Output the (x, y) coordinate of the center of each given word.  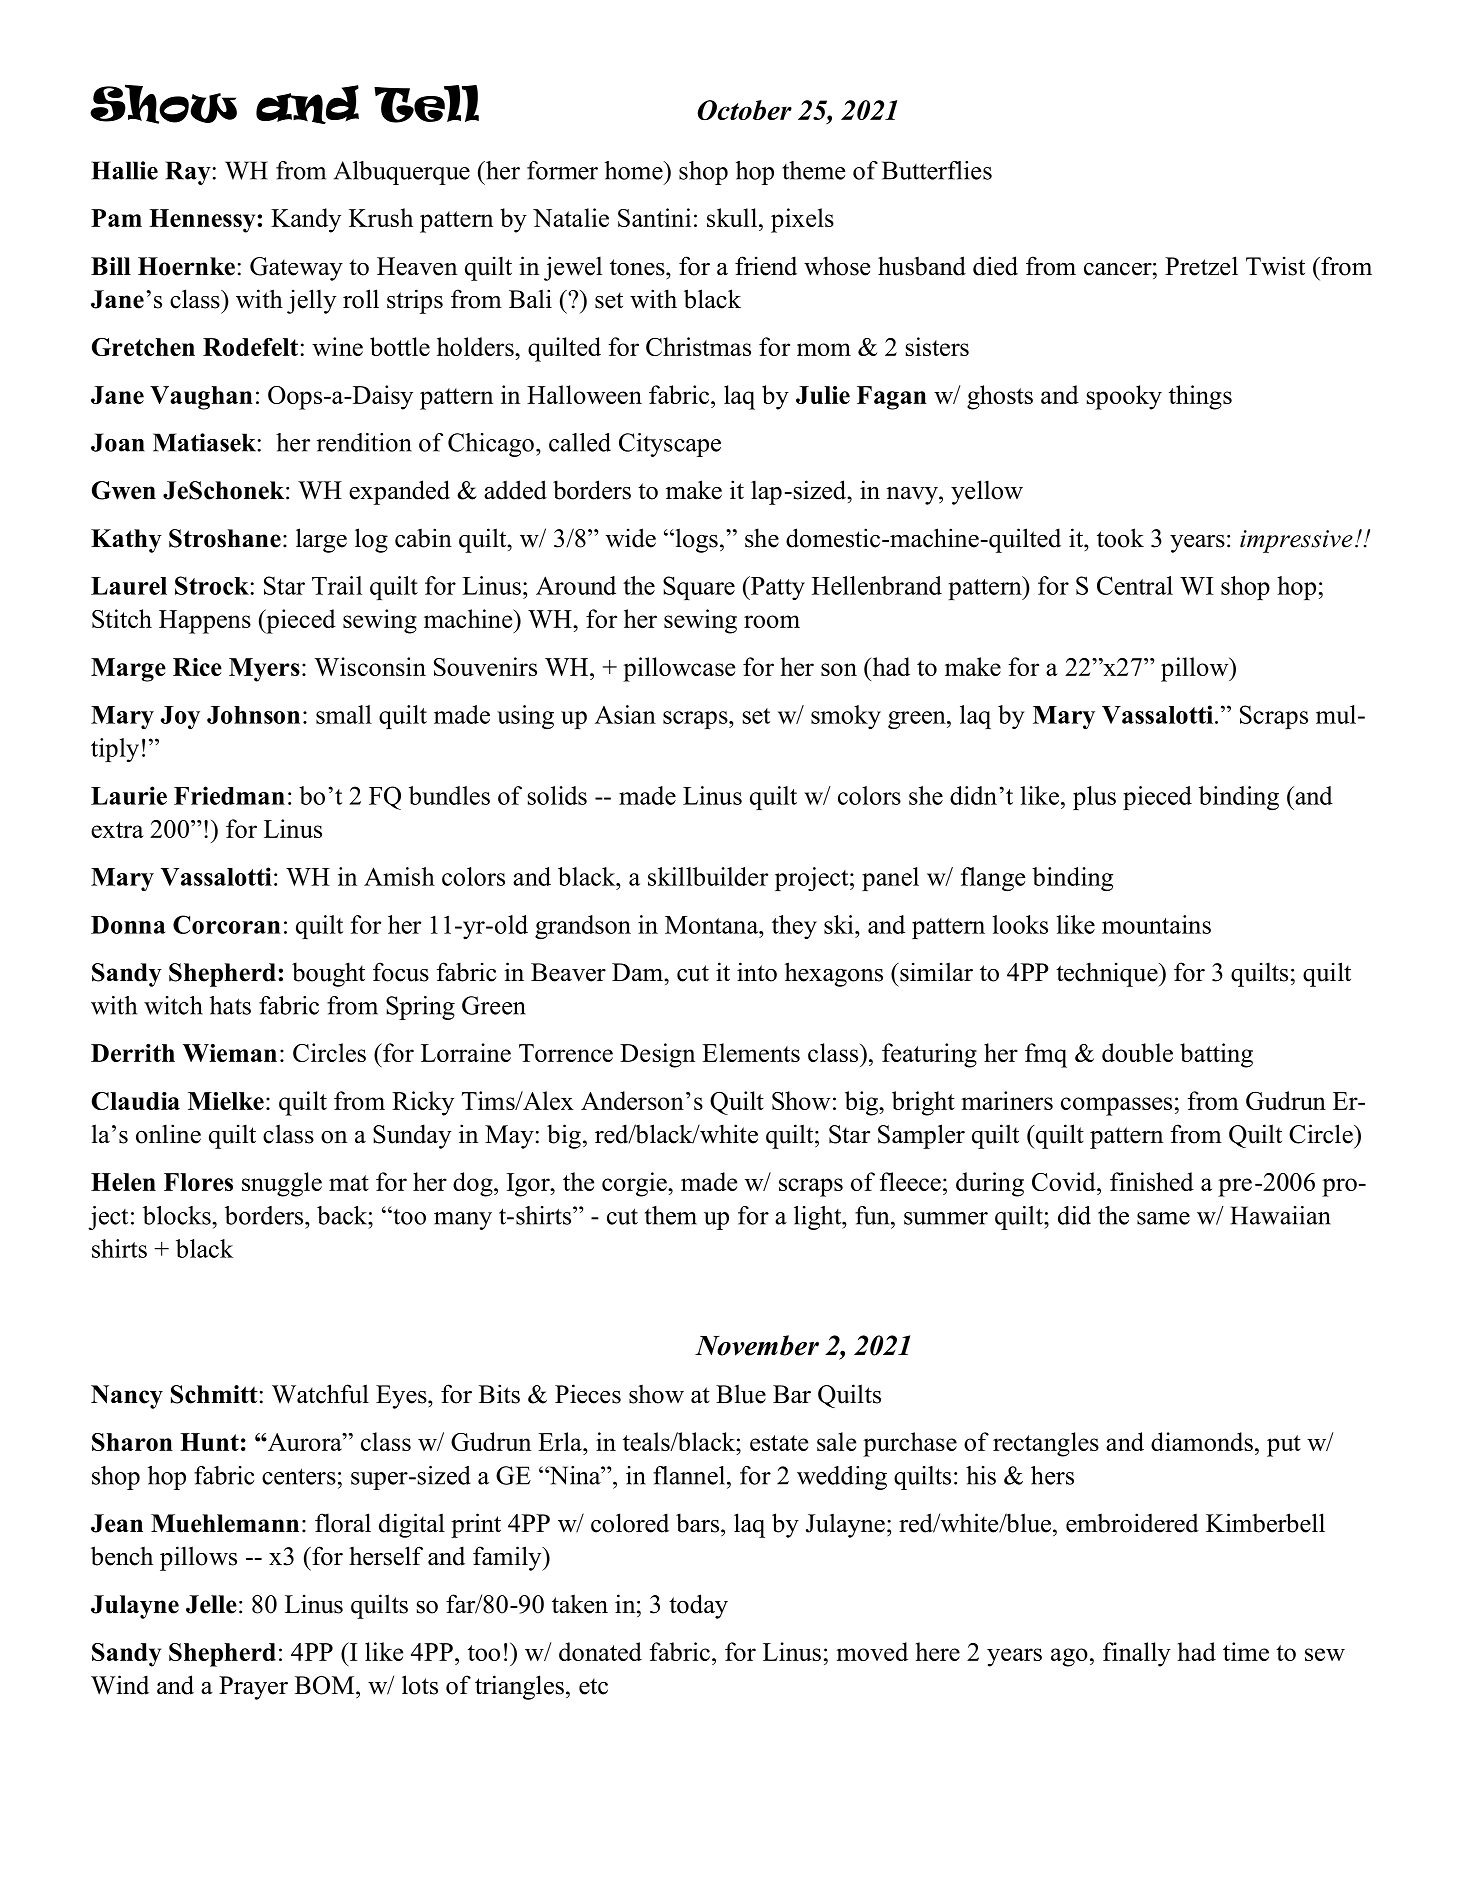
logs (695, 540)
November (757, 1345)
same (1163, 1218)
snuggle (282, 1184)
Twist (1275, 266)
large (321, 540)
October (744, 110)
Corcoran (227, 924)
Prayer (253, 1688)
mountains (1156, 924)
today (698, 1606)
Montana (713, 925)
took (1120, 538)
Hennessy (202, 221)
